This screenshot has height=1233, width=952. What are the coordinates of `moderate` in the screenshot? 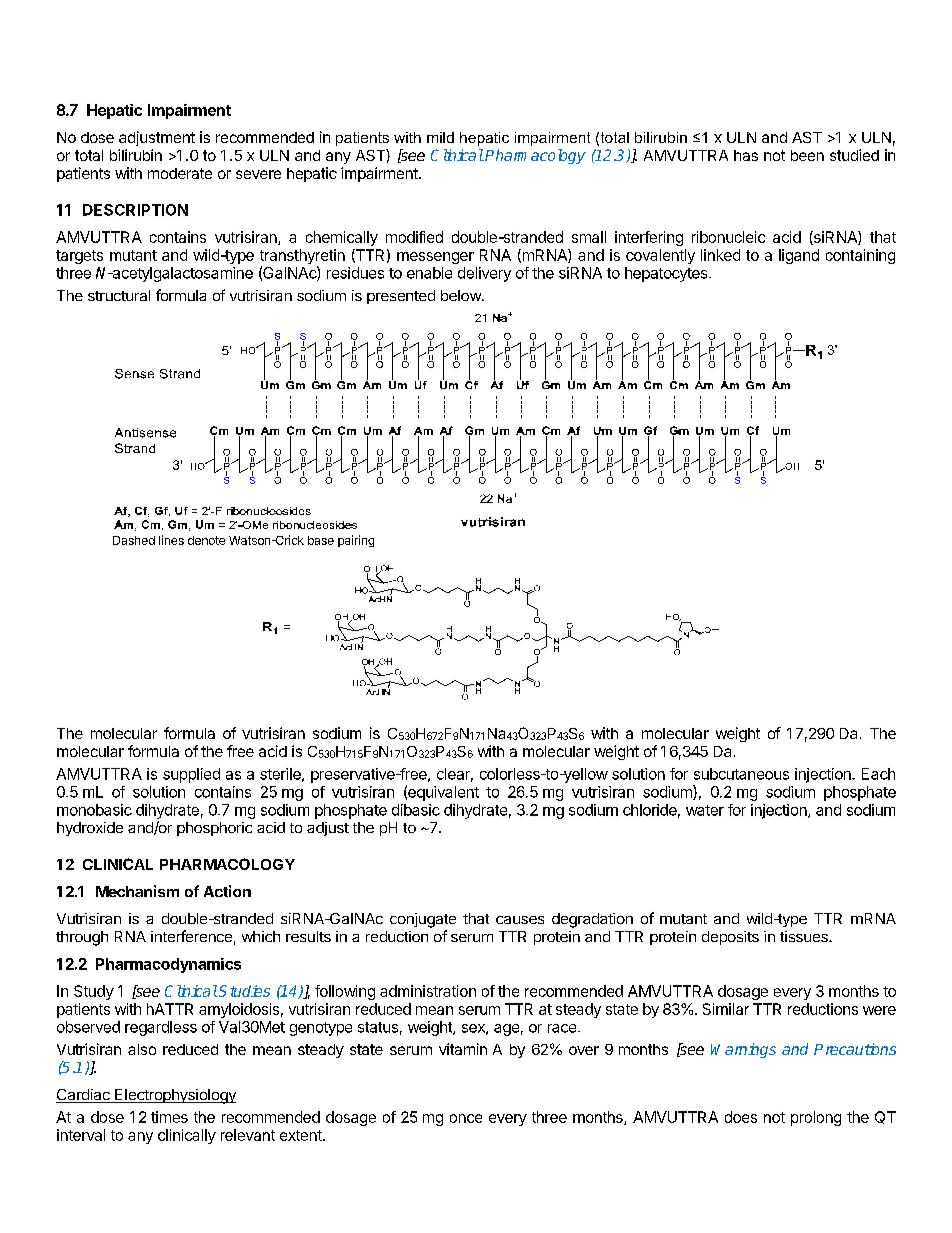 It's located at (180, 173).
